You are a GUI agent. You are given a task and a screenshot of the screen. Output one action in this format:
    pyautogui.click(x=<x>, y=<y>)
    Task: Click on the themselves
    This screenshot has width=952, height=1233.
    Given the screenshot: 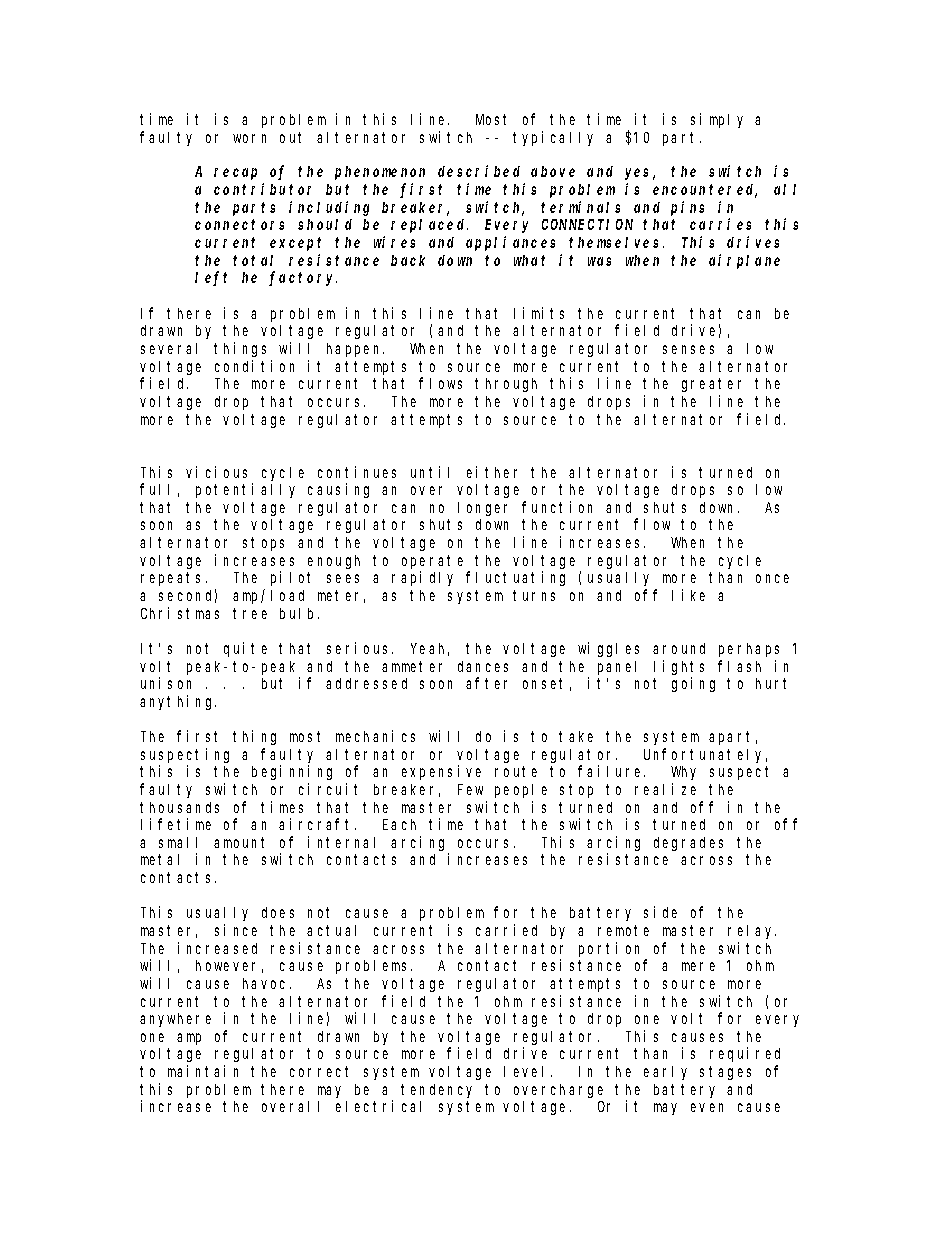 What is the action you would take?
    pyautogui.click(x=616, y=242)
